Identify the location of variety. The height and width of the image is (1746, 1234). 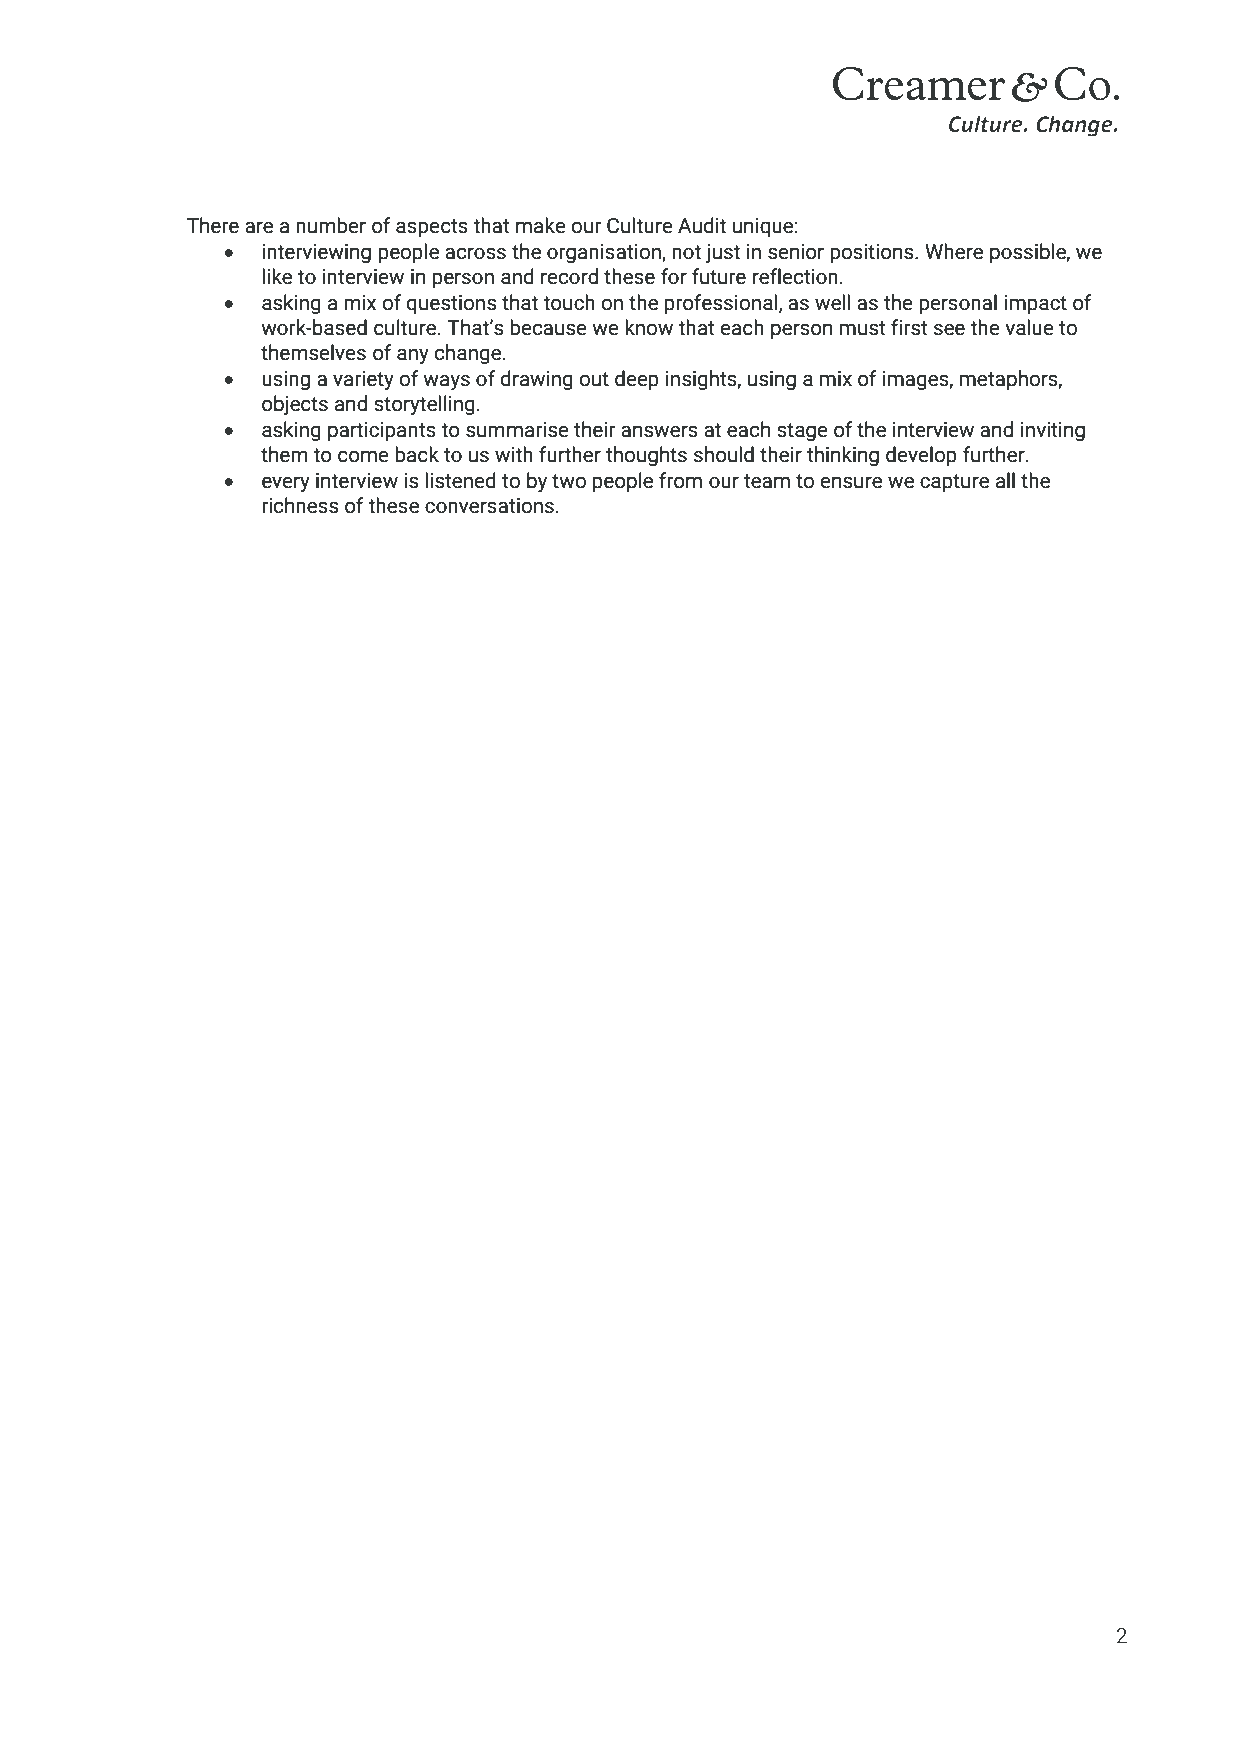
(363, 380).
